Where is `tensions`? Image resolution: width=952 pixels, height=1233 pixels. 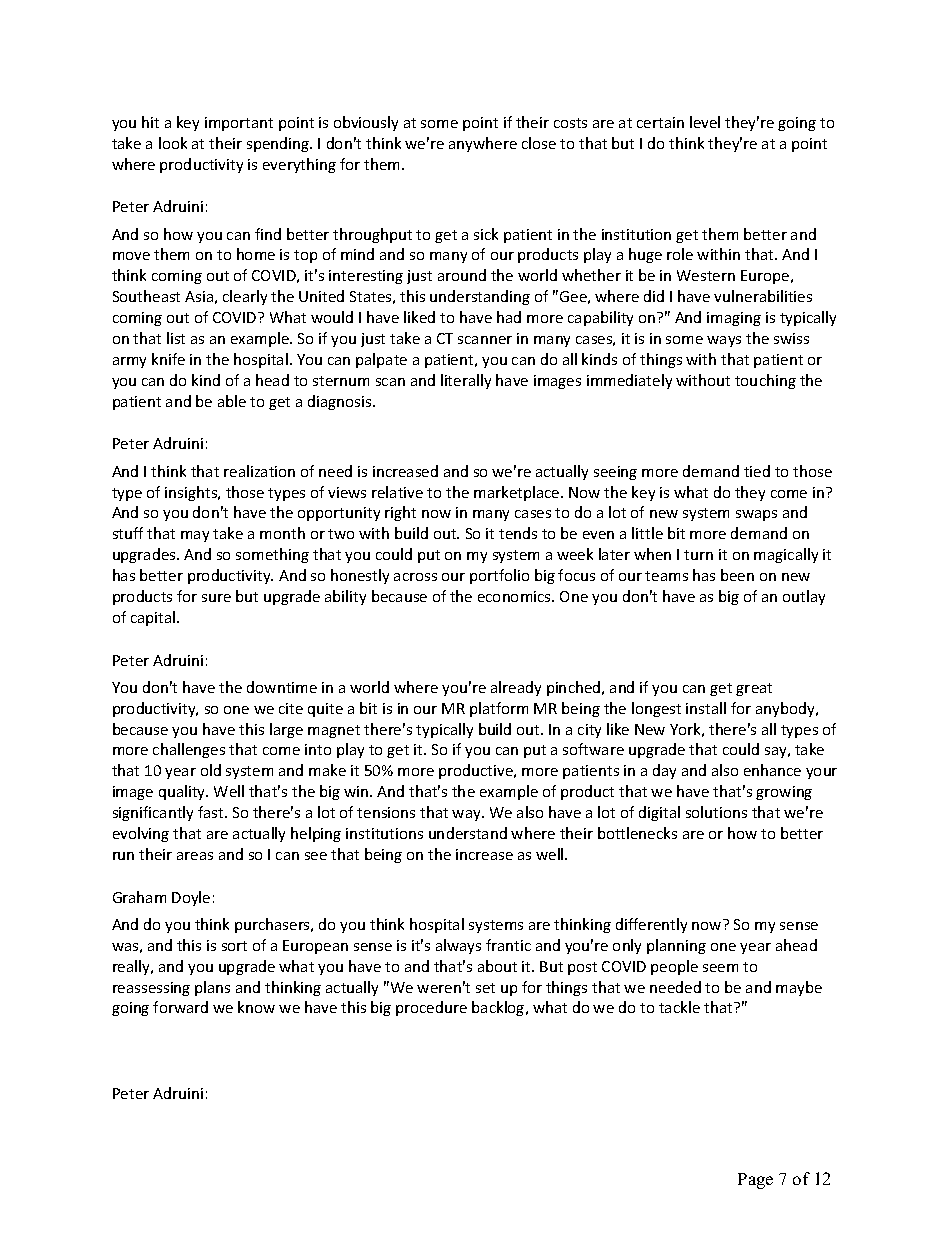 tensions is located at coordinates (386, 812).
